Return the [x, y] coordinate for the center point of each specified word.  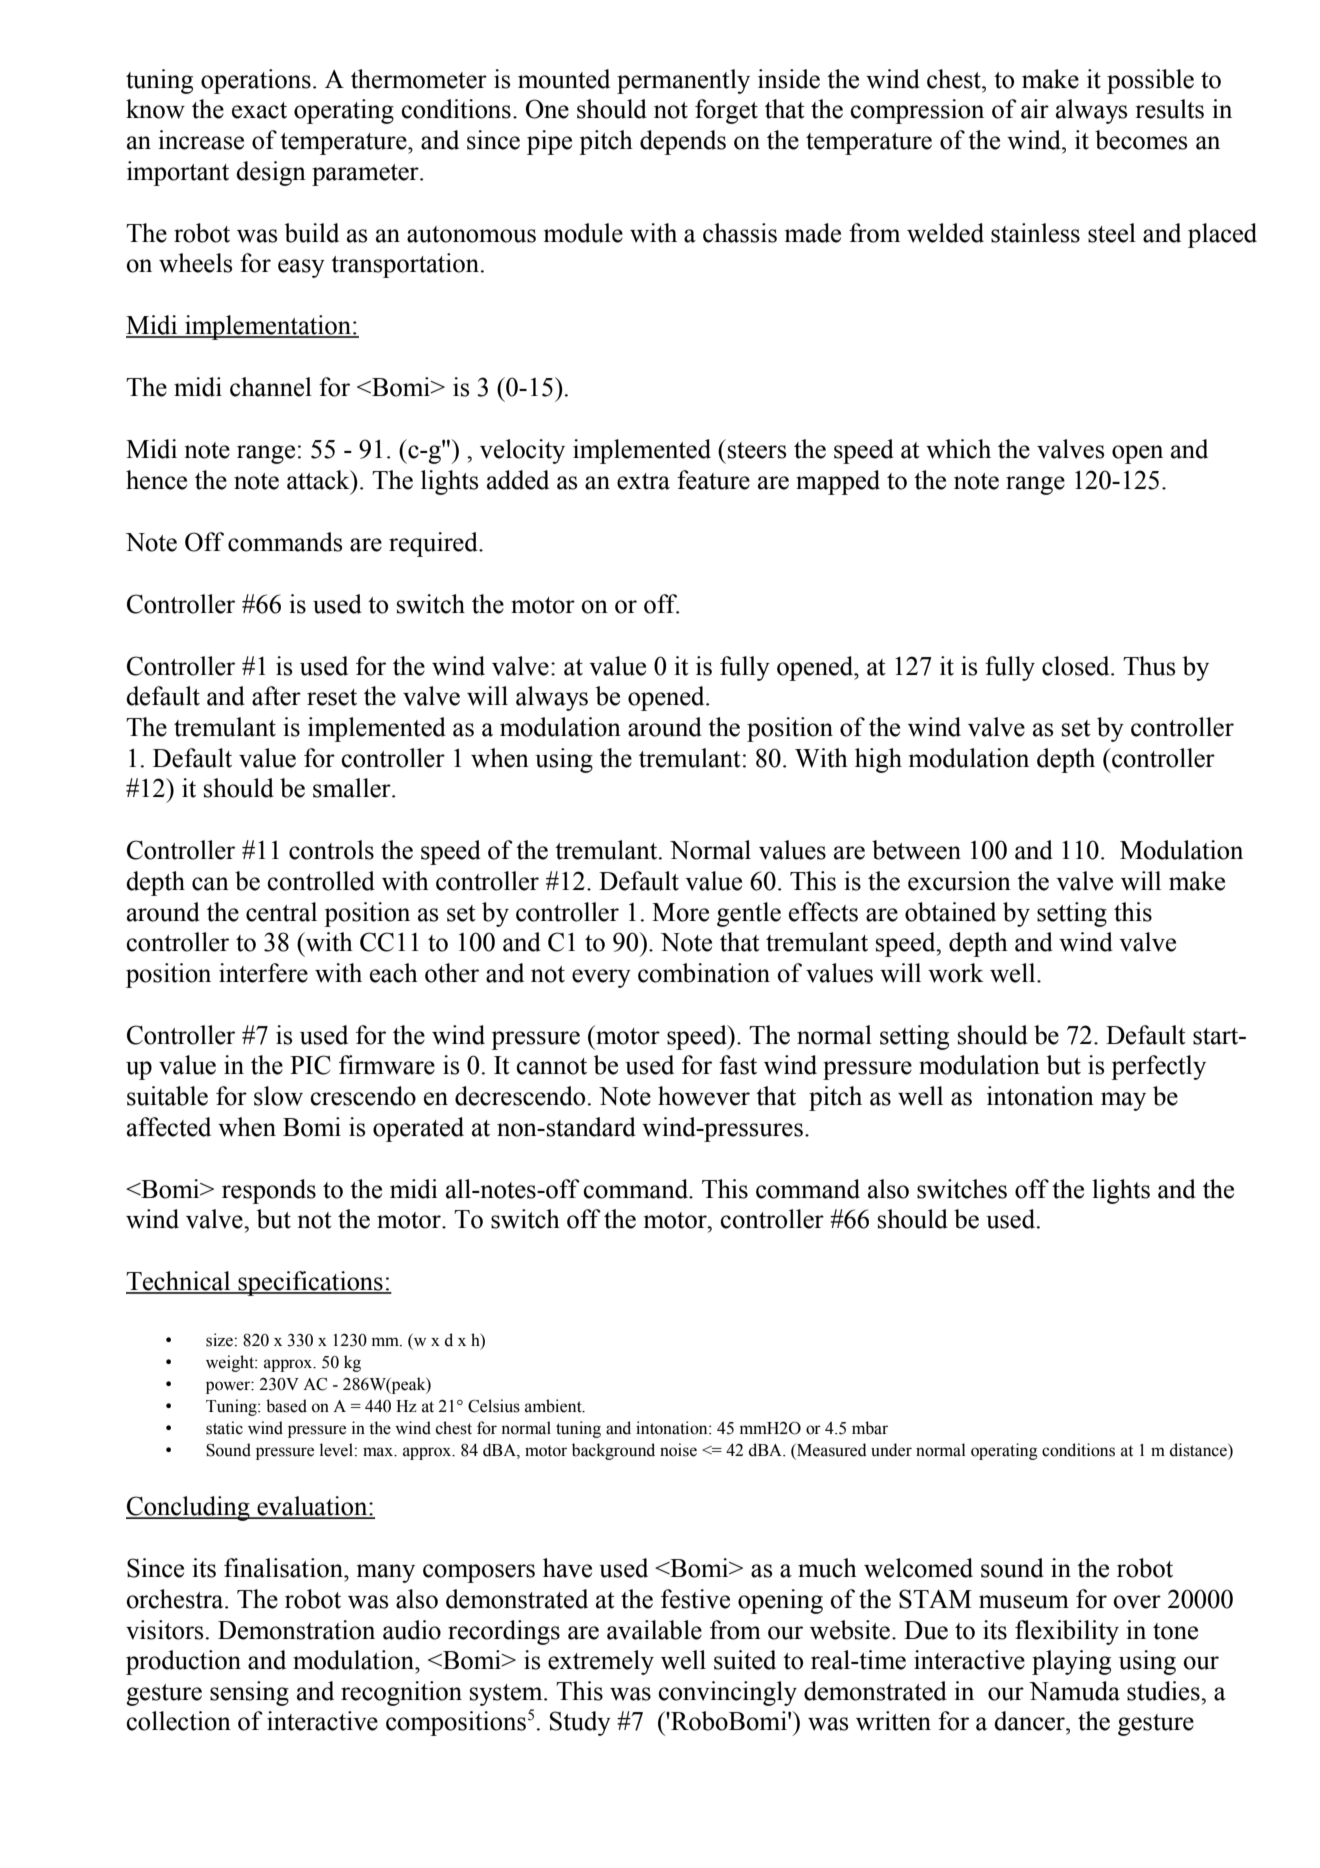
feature [713, 480]
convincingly [727, 1693]
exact [259, 110]
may [1123, 1101]
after [276, 696]
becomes [1141, 140]
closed [1077, 666]
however [704, 1096]
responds [269, 1191]
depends [683, 142]
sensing [249, 1693]
